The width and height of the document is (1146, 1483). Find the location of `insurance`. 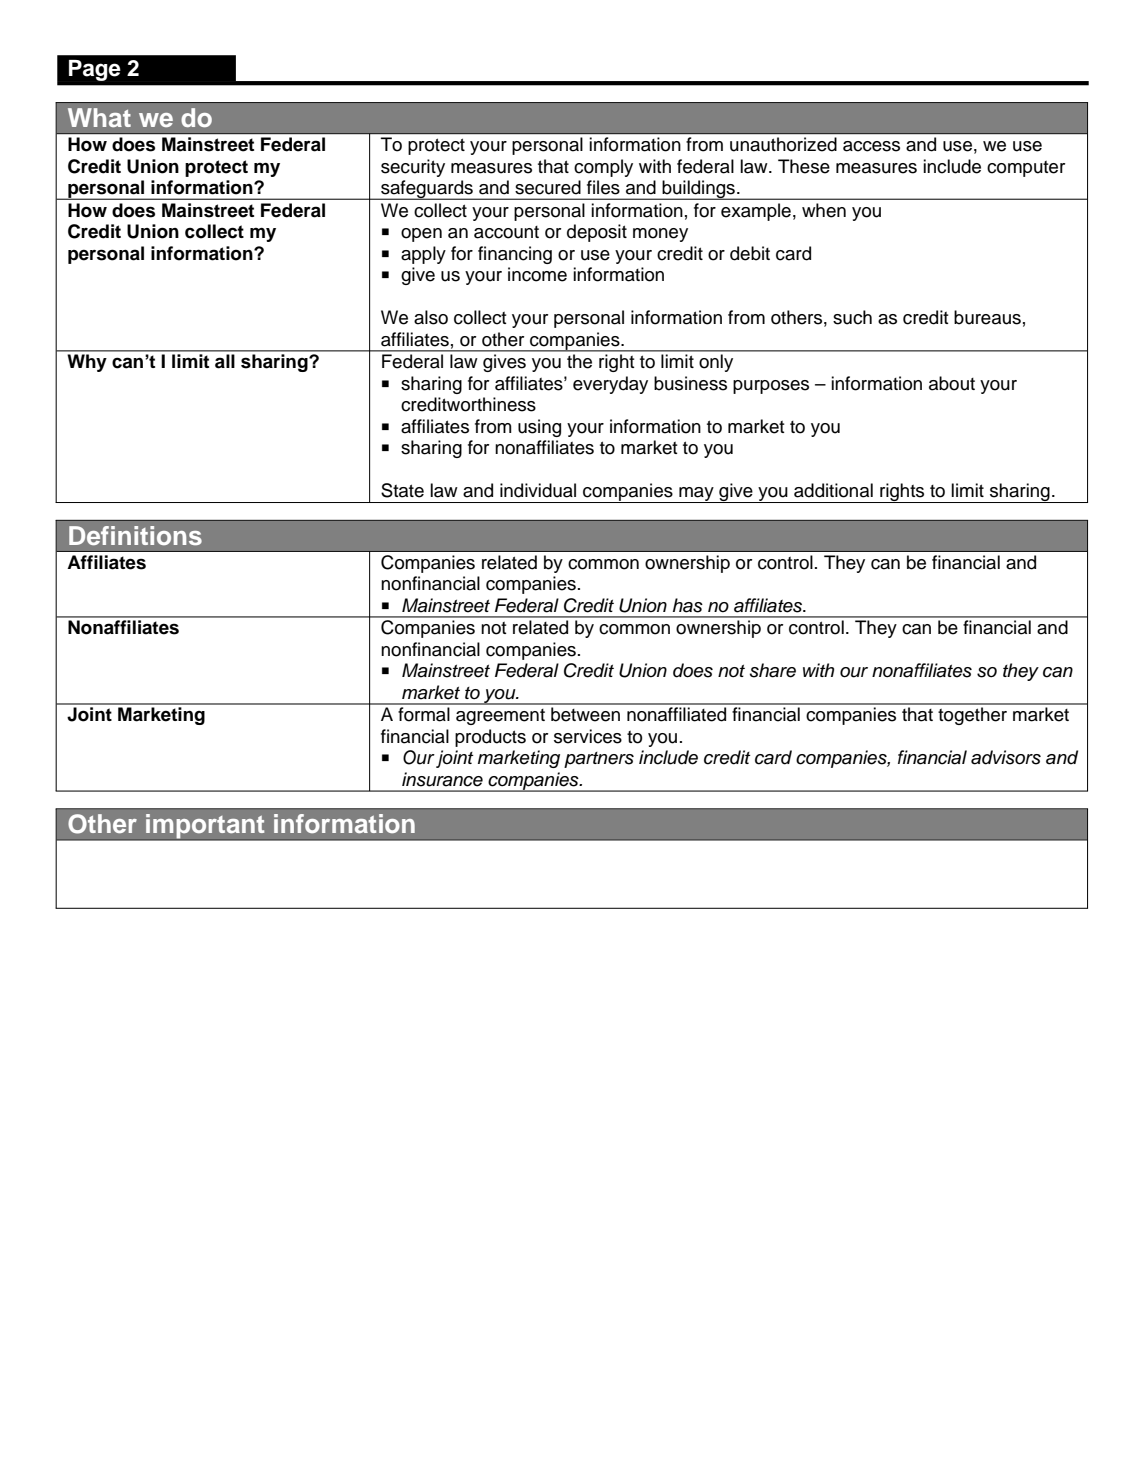

insurance is located at coordinates (442, 779).
